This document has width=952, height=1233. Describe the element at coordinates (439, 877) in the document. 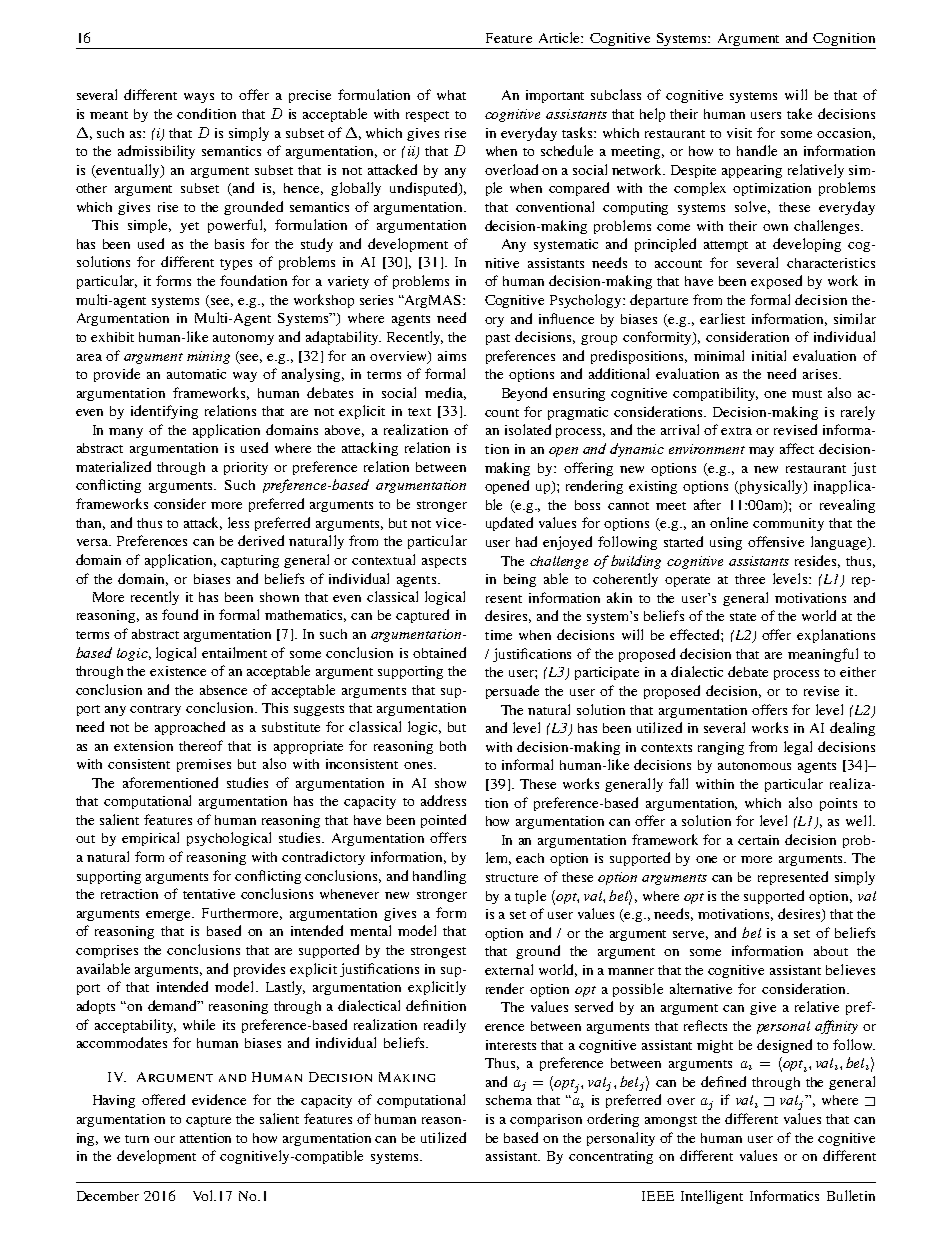

I see `handling` at that location.
